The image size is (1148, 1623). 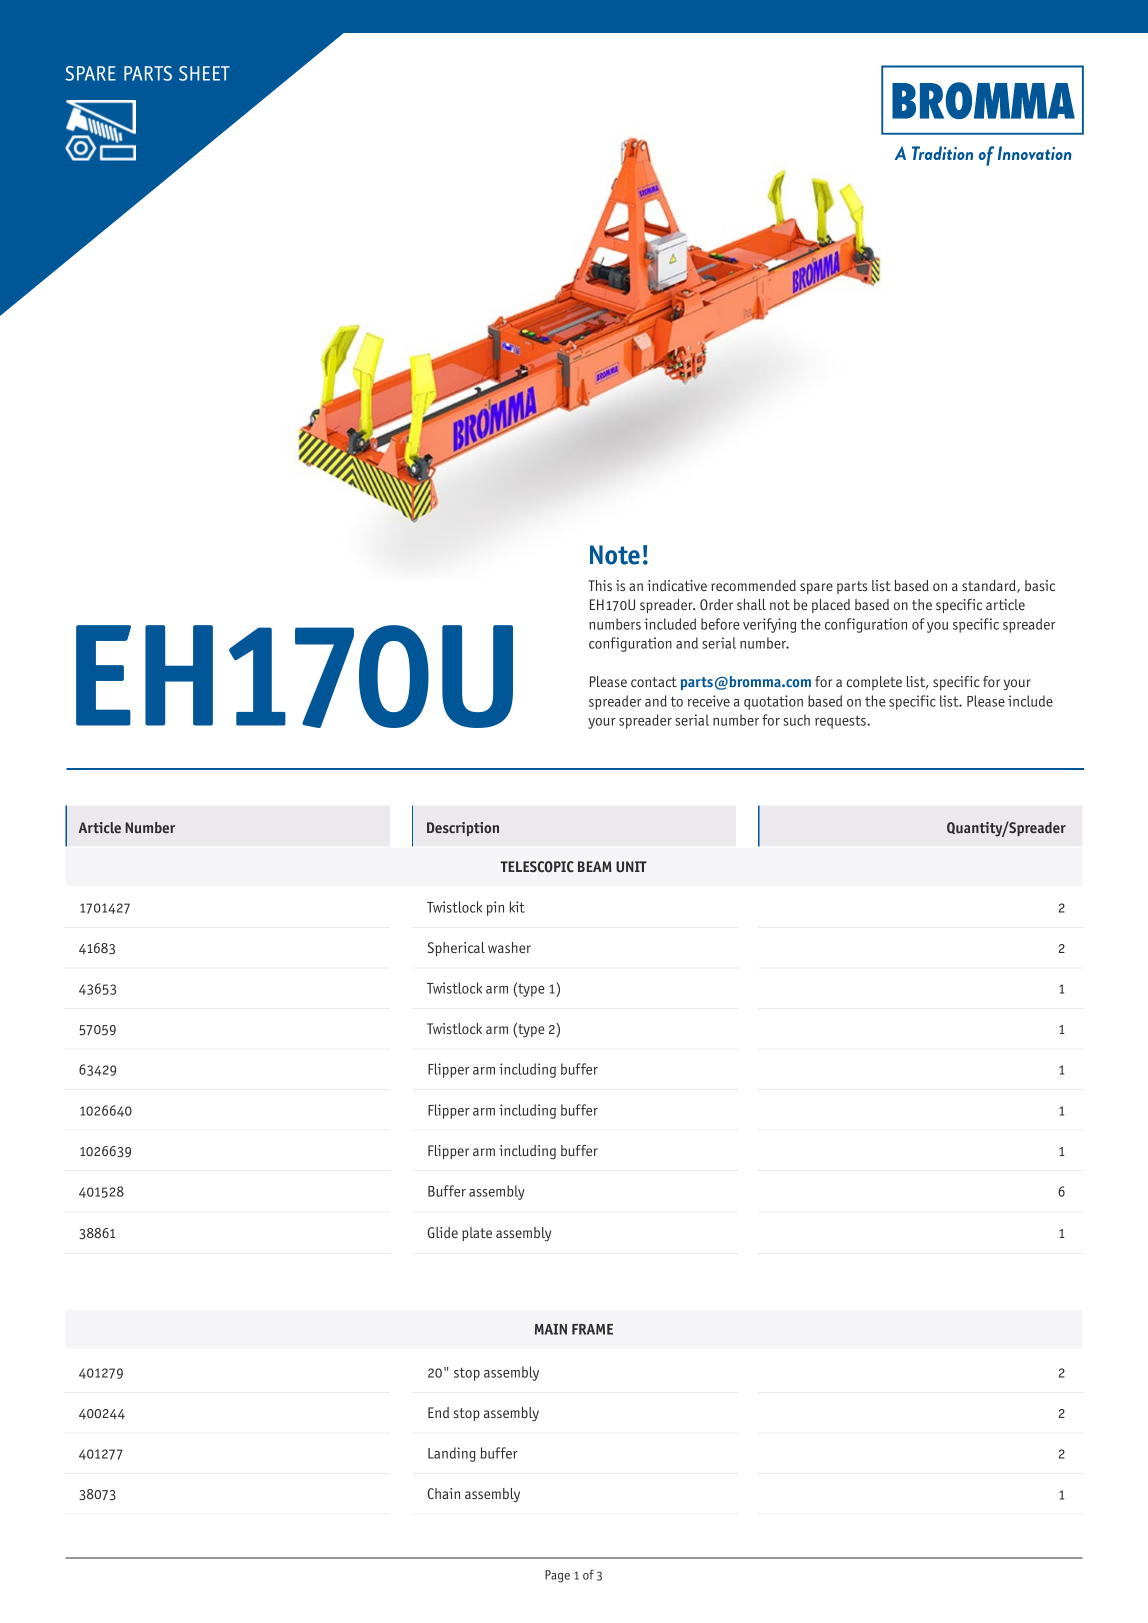 I want to click on This, so click(x=600, y=585).
